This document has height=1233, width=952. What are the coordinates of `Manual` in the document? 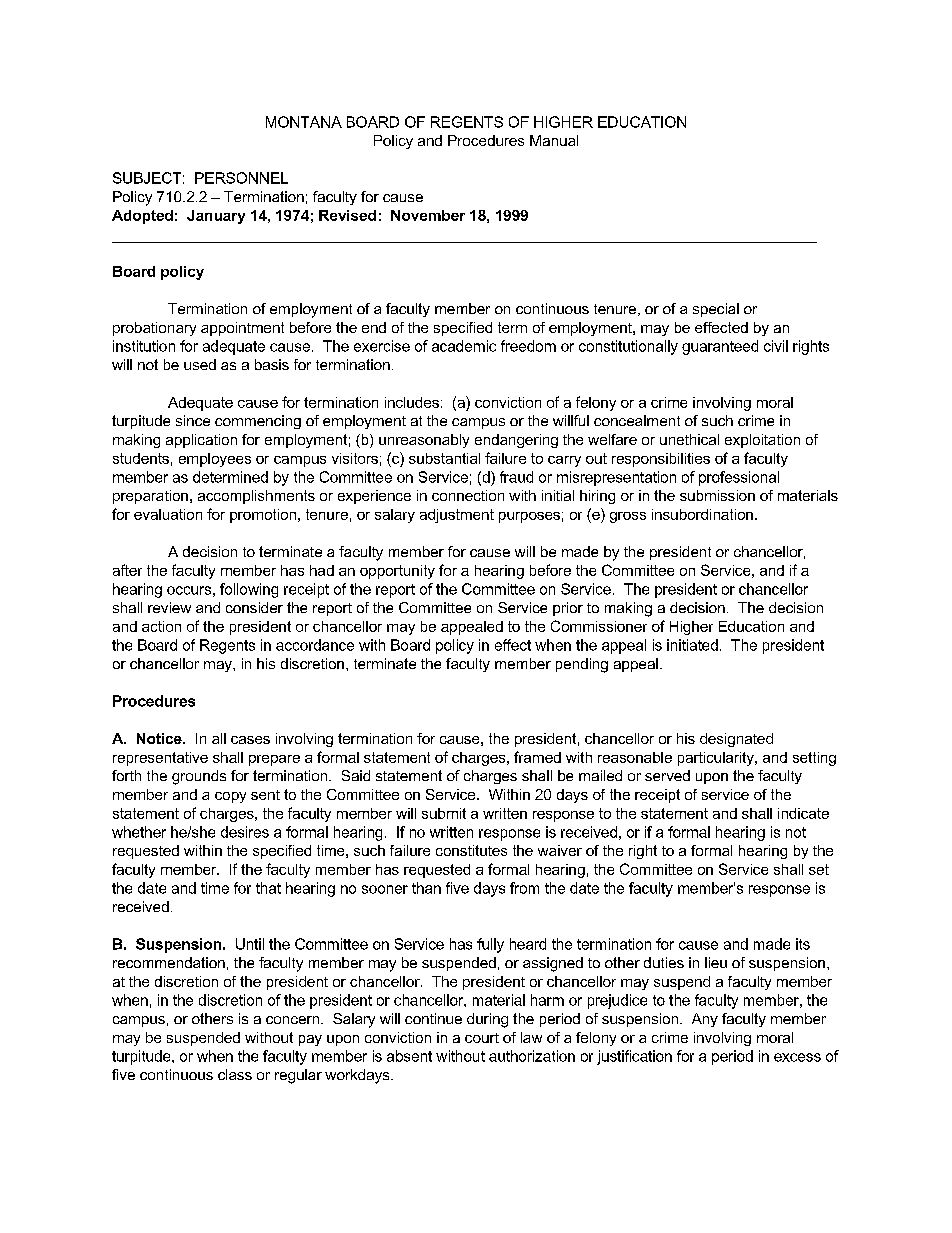 It's located at (554, 140).
